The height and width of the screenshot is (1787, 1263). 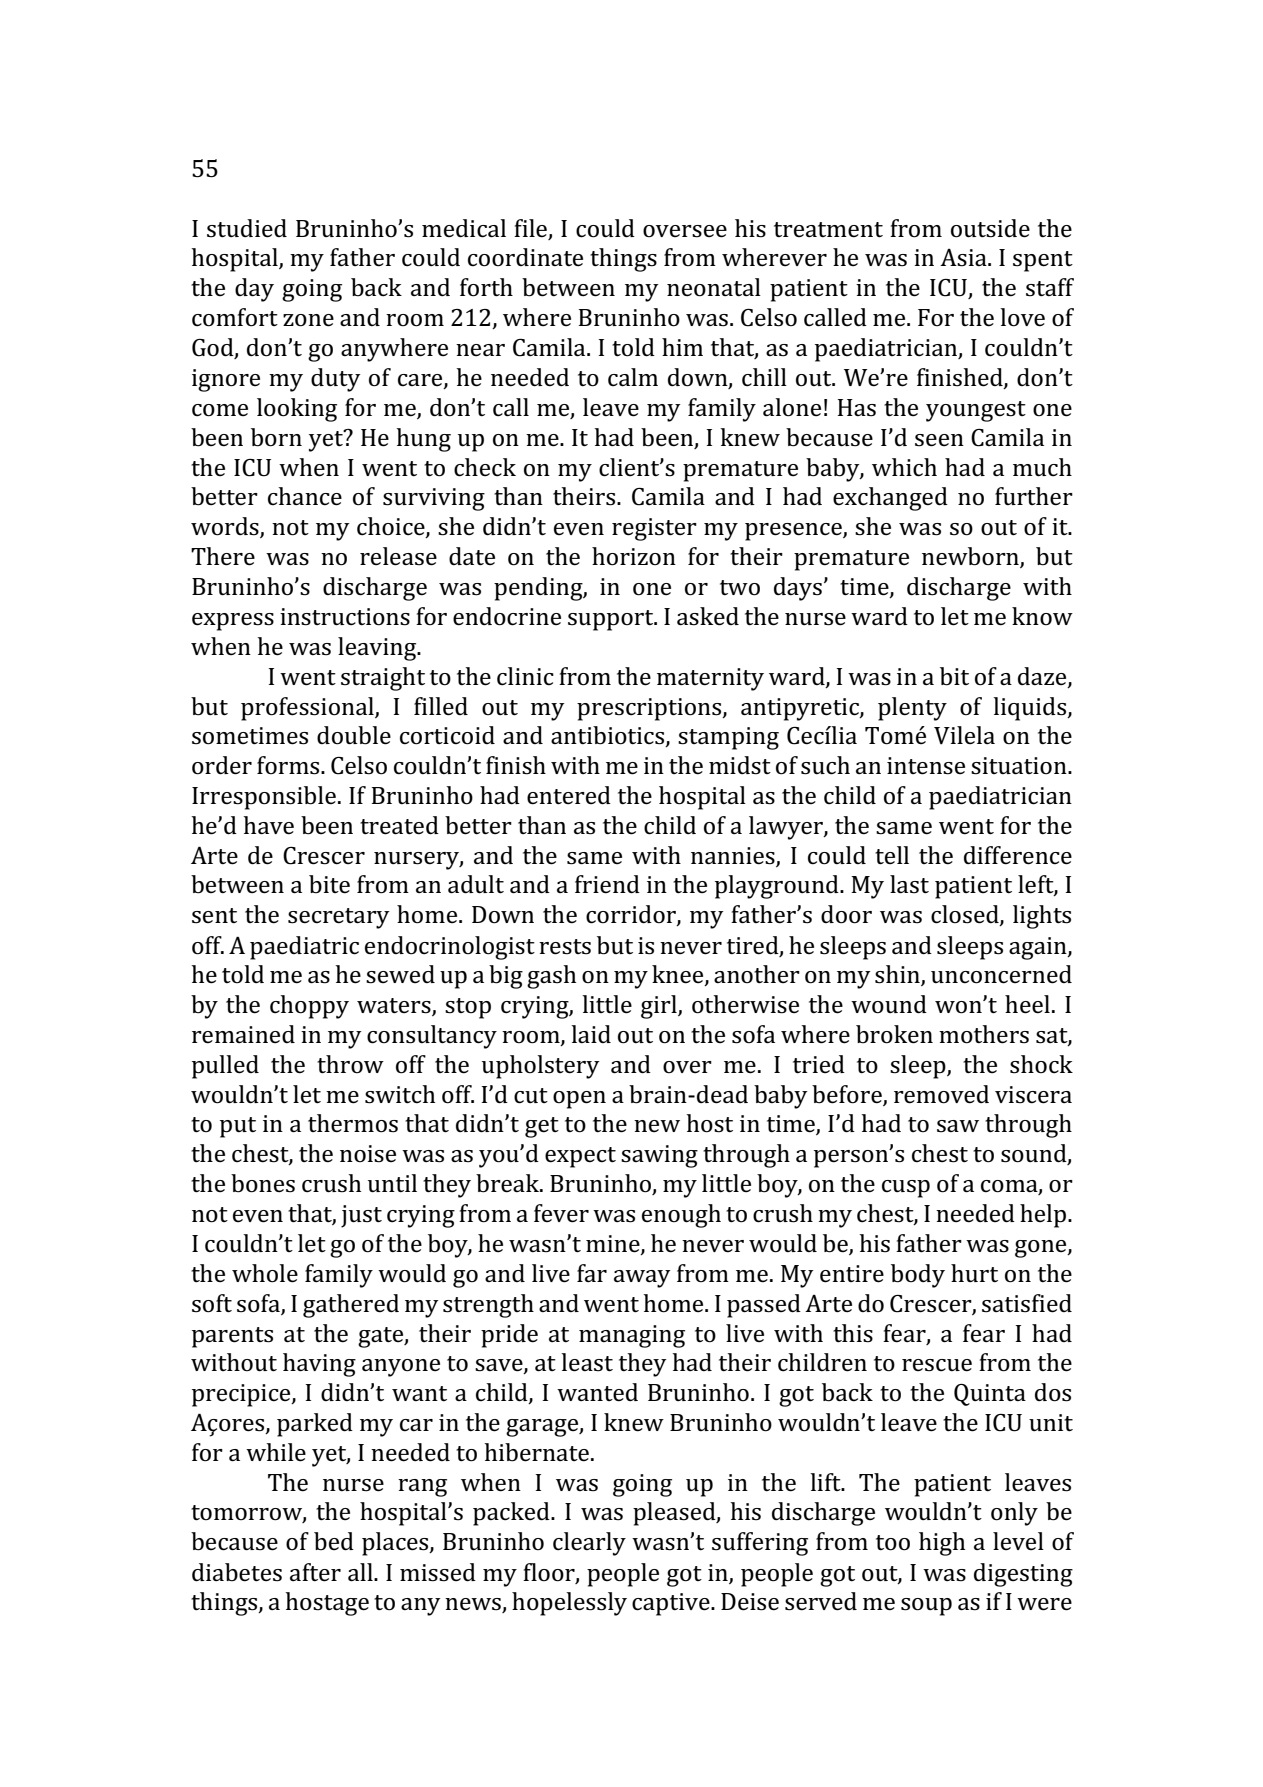 What do you see at coordinates (966, 915) in the screenshot?
I see `closed` at bounding box center [966, 915].
